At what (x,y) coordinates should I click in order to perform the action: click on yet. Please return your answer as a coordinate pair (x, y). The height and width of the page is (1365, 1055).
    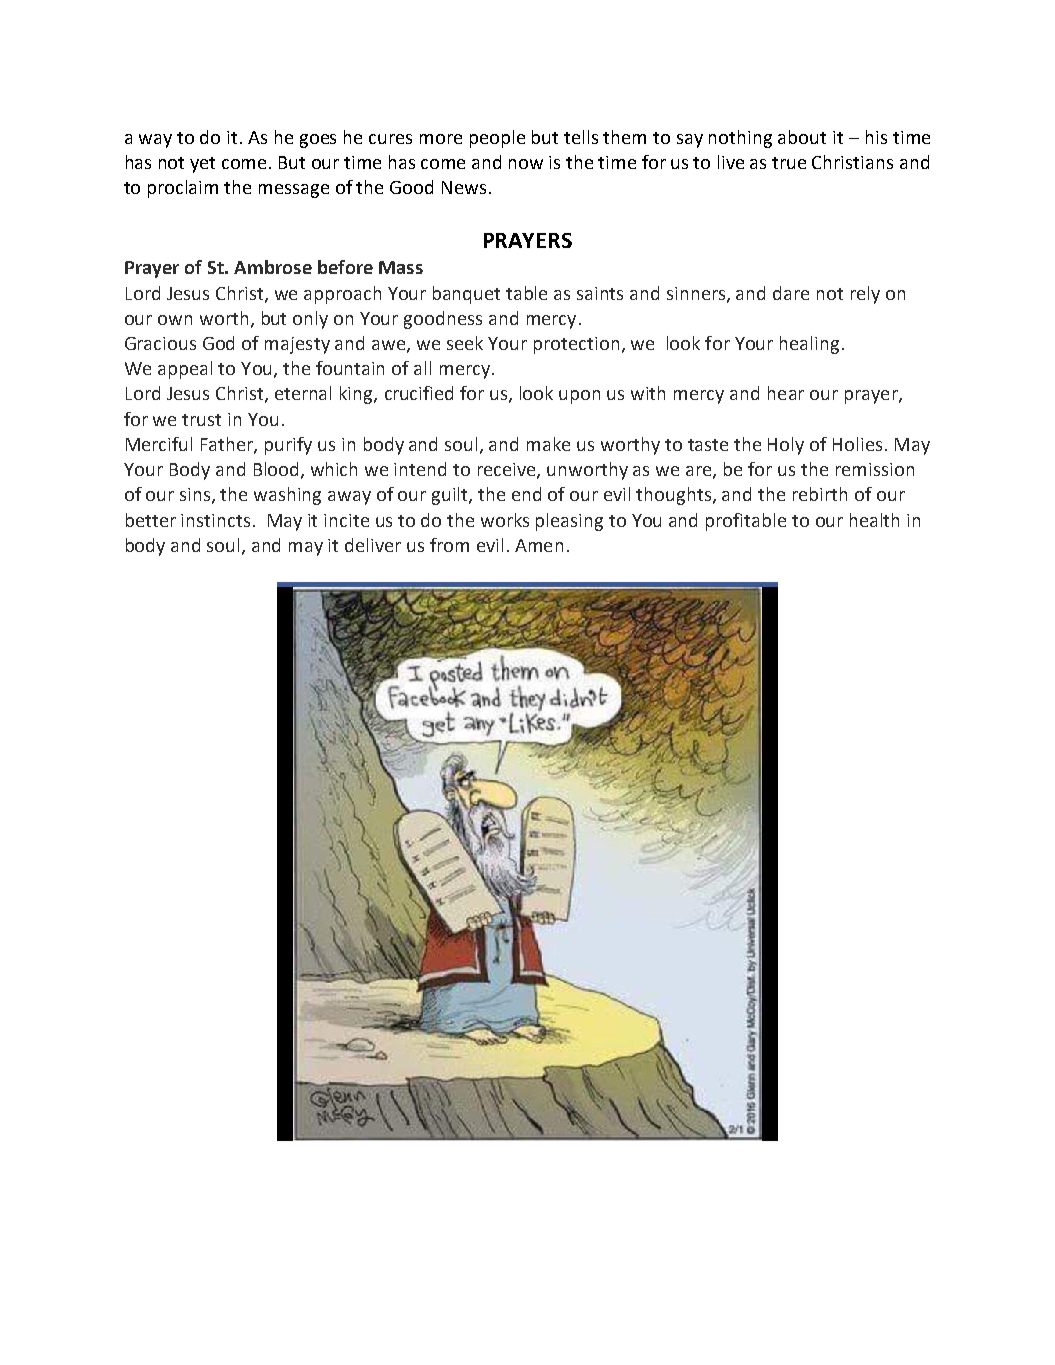
    Looking at the image, I should click on (202, 165).
